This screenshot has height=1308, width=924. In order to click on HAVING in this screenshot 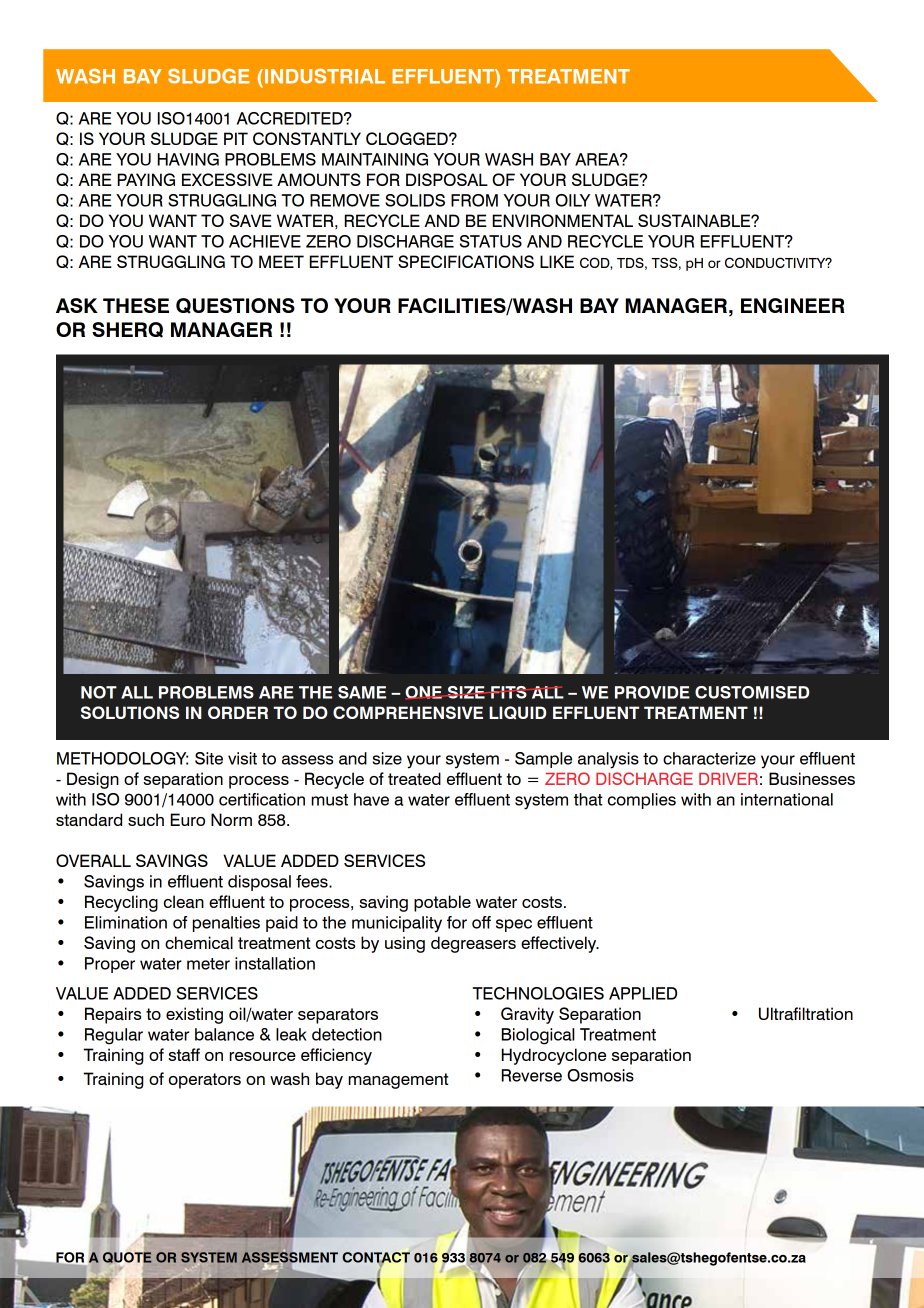, I will do `click(188, 159)`.
